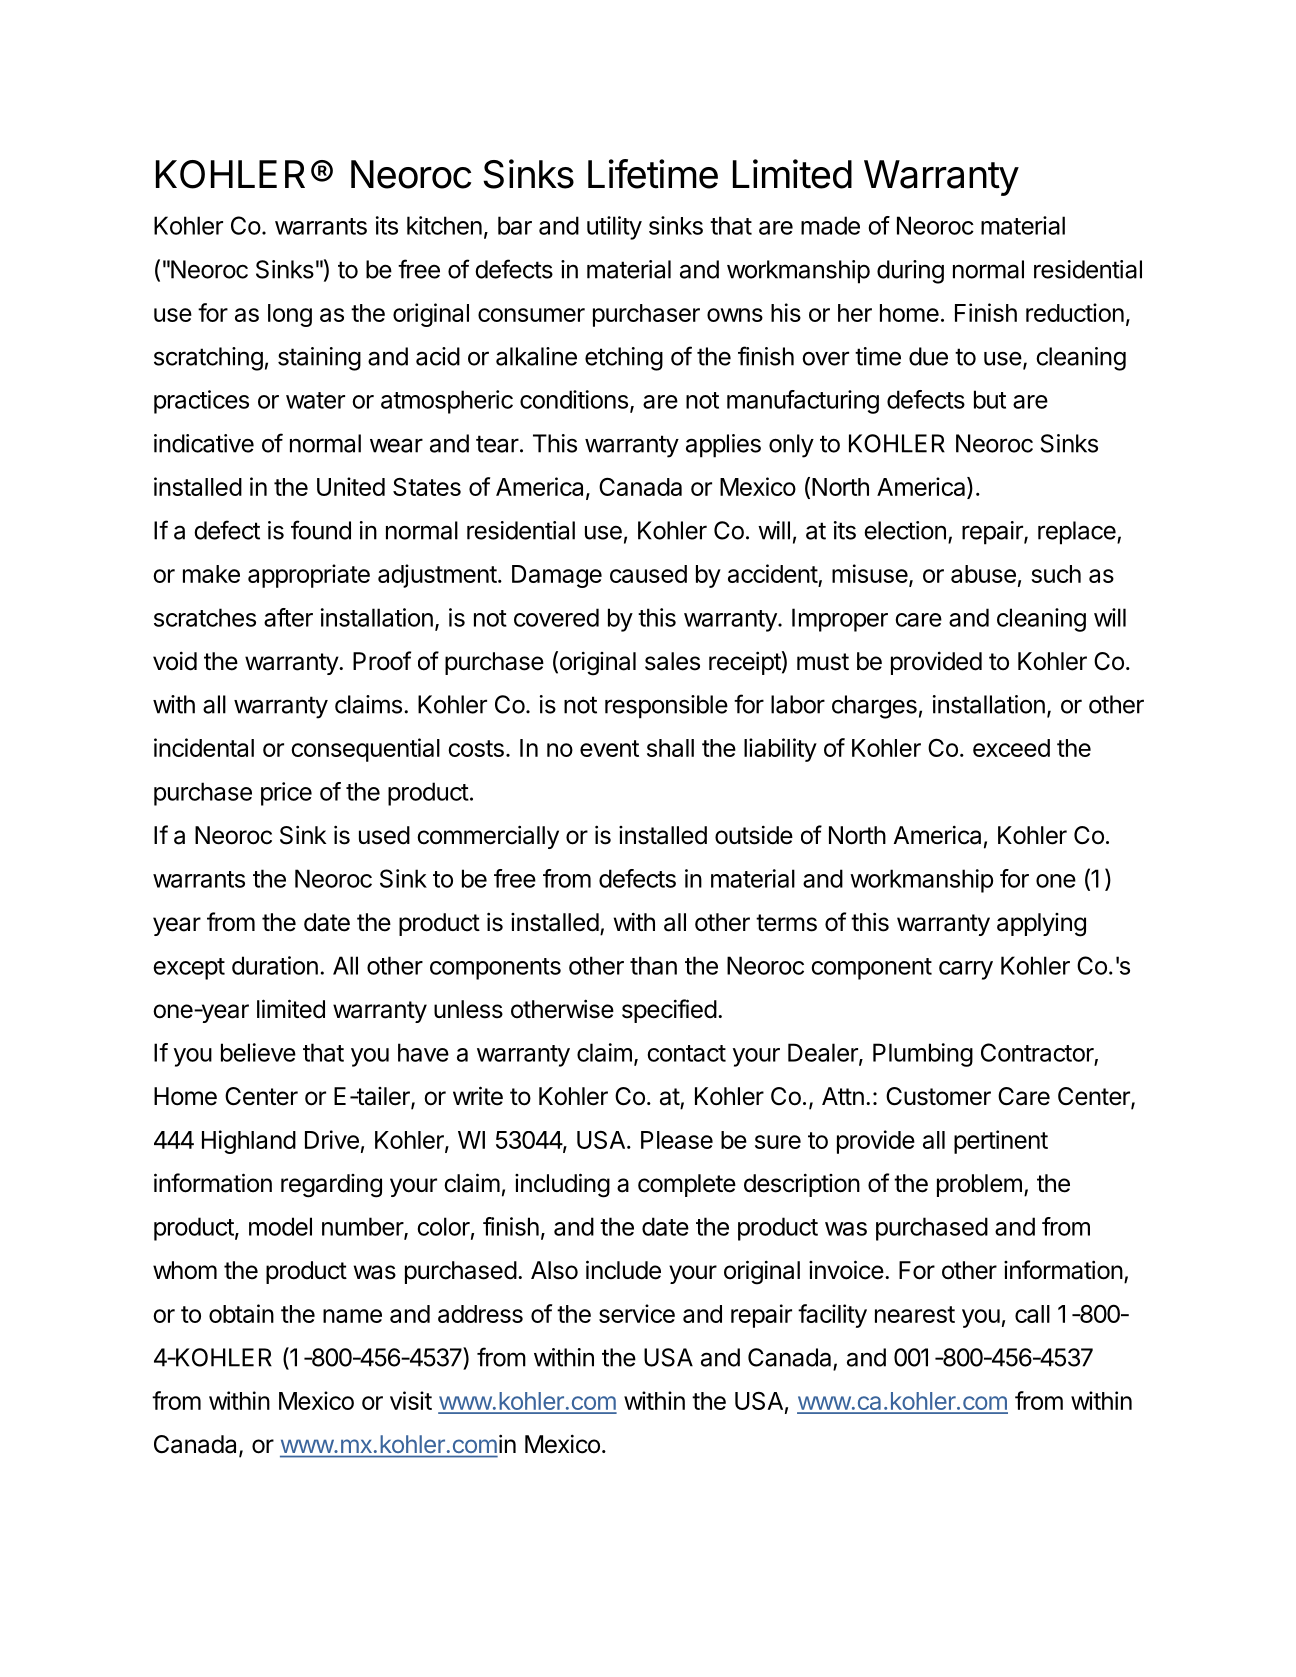 The image size is (1296, 1677). Describe the element at coordinates (609, 748) in the page. I see `event` at that location.
